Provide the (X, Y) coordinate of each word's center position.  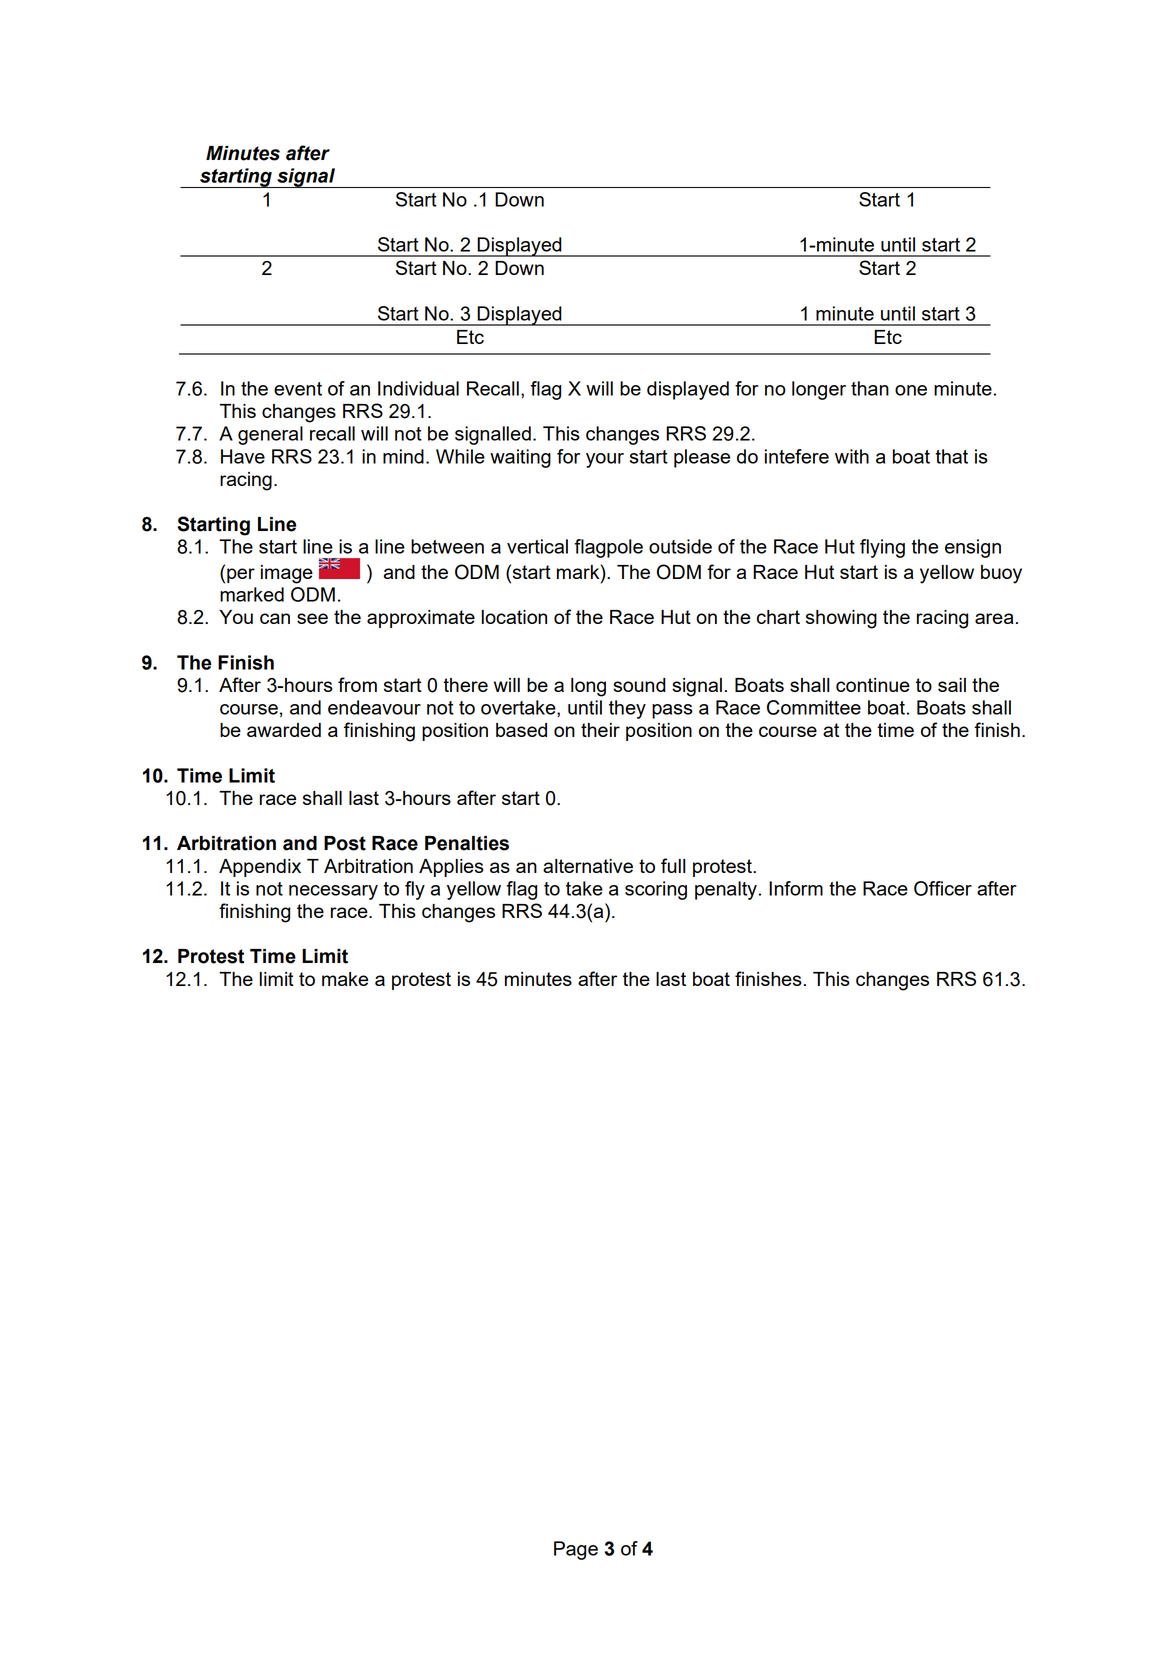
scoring (656, 890)
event (298, 389)
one (911, 390)
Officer (943, 888)
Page (576, 1550)
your (605, 460)
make (345, 979)
